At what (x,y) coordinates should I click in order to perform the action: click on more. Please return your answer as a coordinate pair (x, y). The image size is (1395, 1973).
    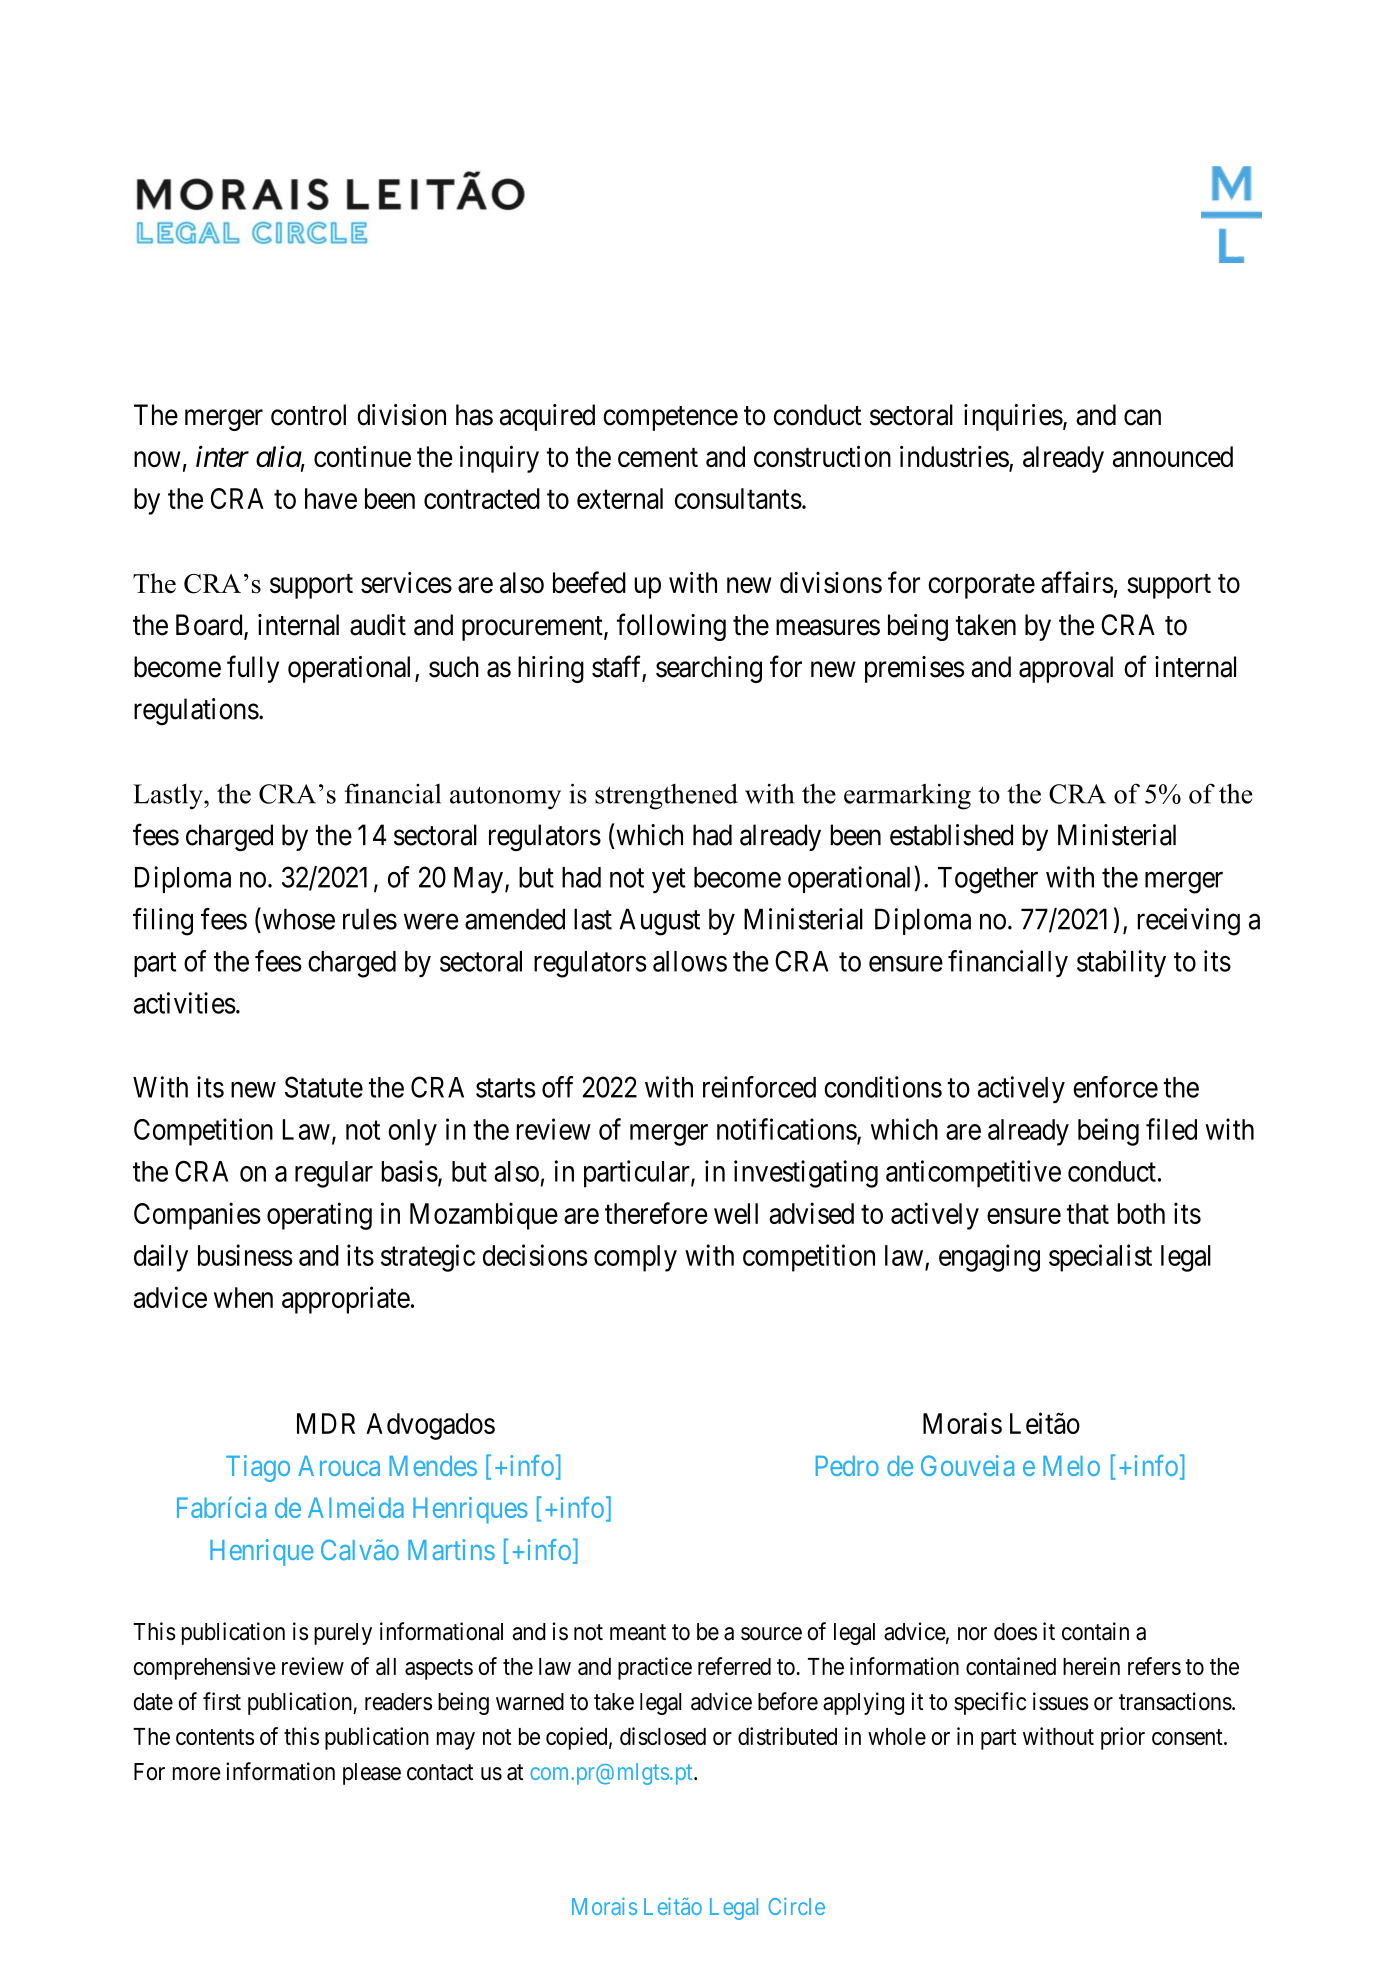
    Looking at the image, I should click on (196, 1774).
